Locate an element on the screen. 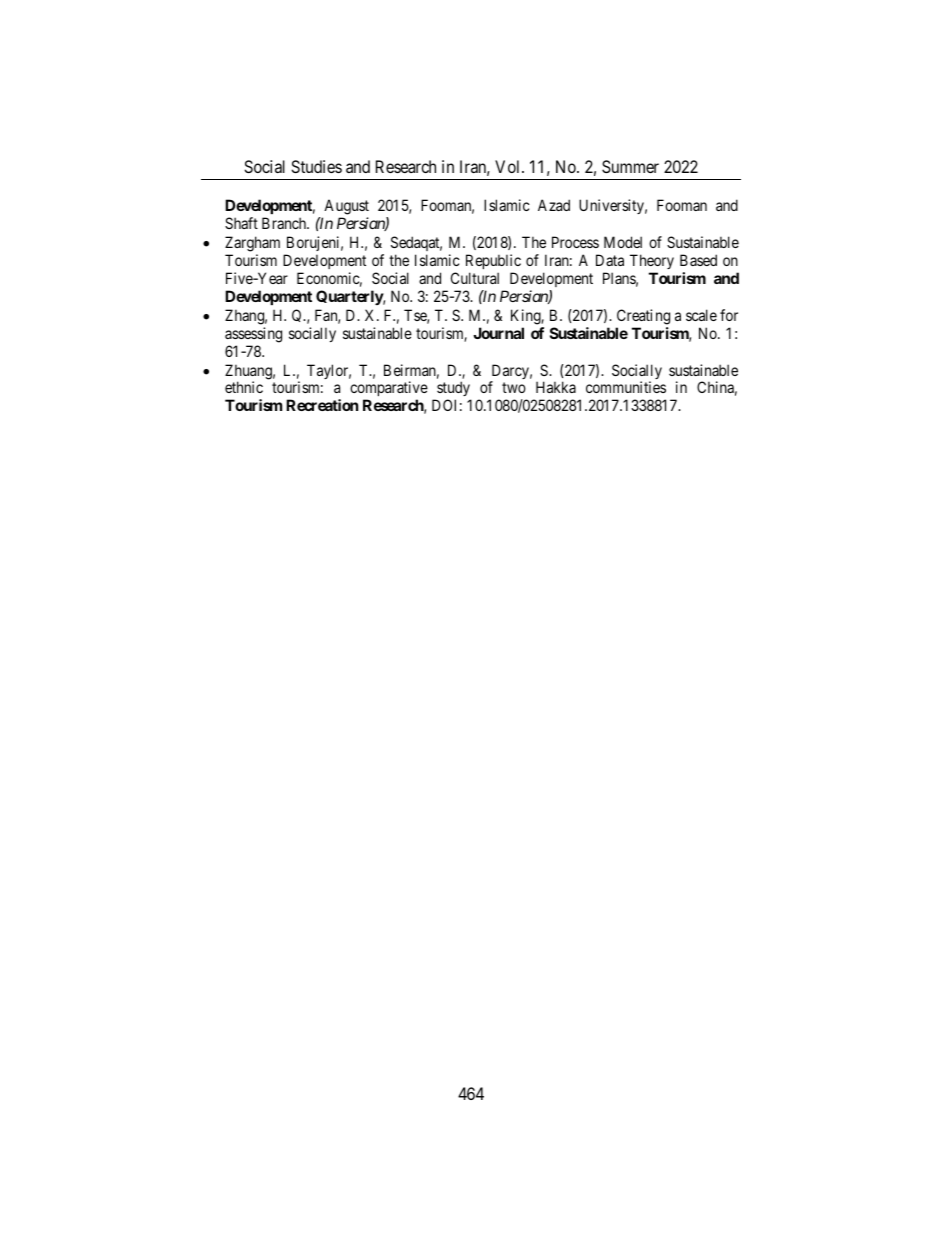 This screenshot has width=952, height=1233. communities is located at coordinates (626, 387).
